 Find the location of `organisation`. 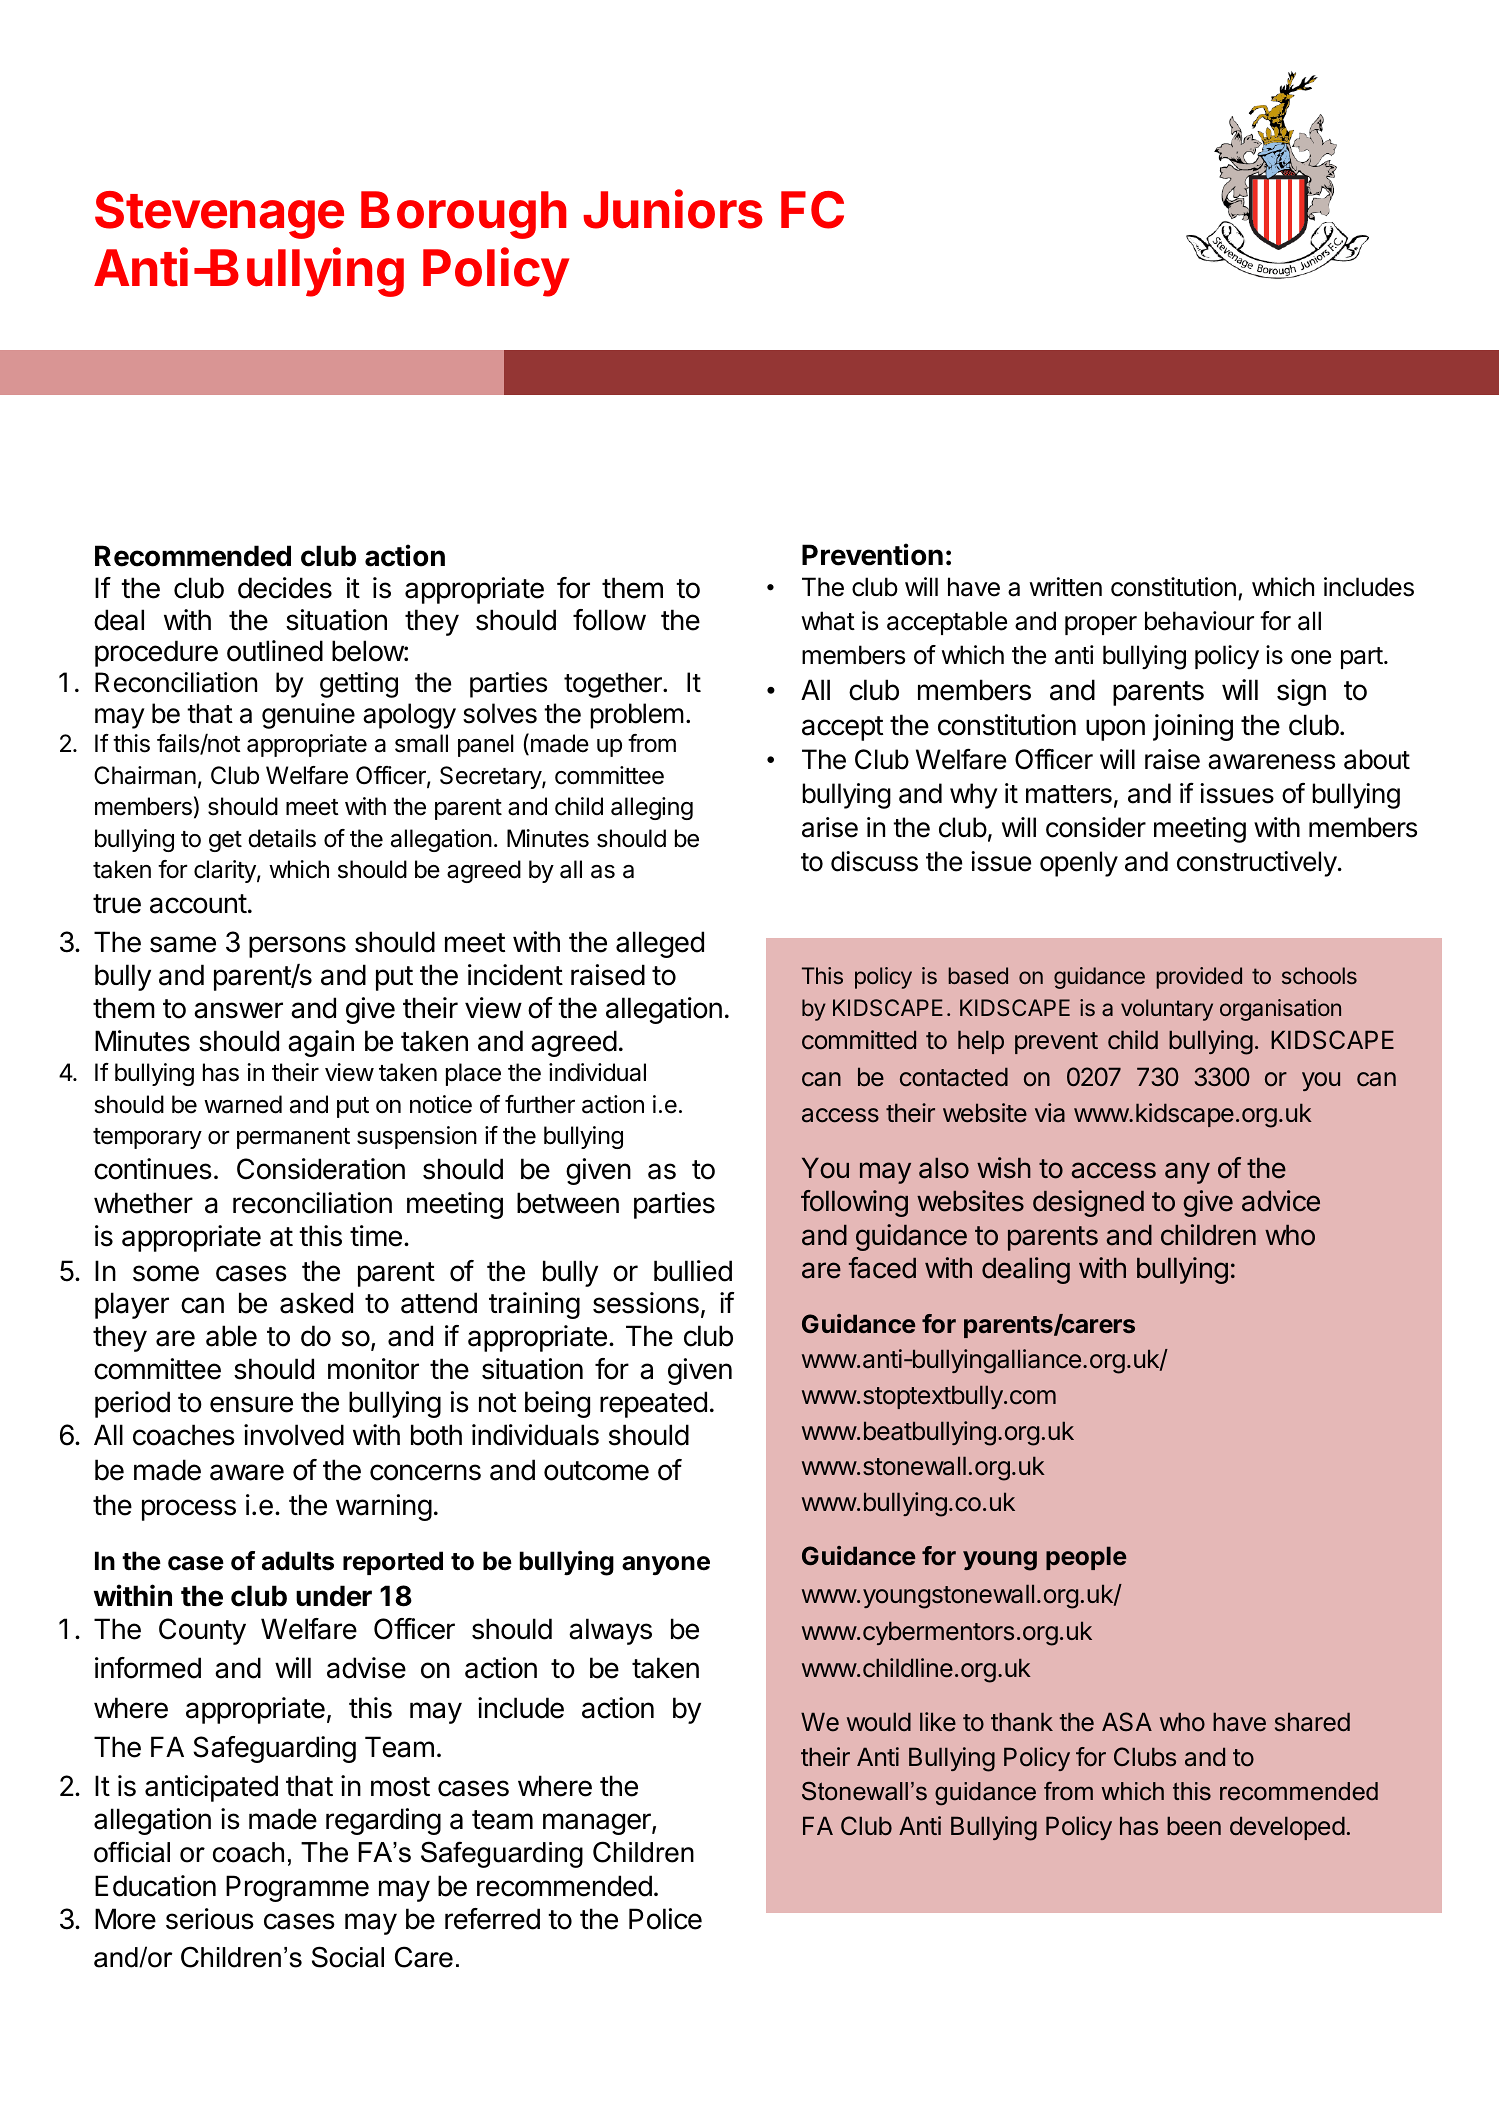

organisation is located at coordinates (1280, 1010).
